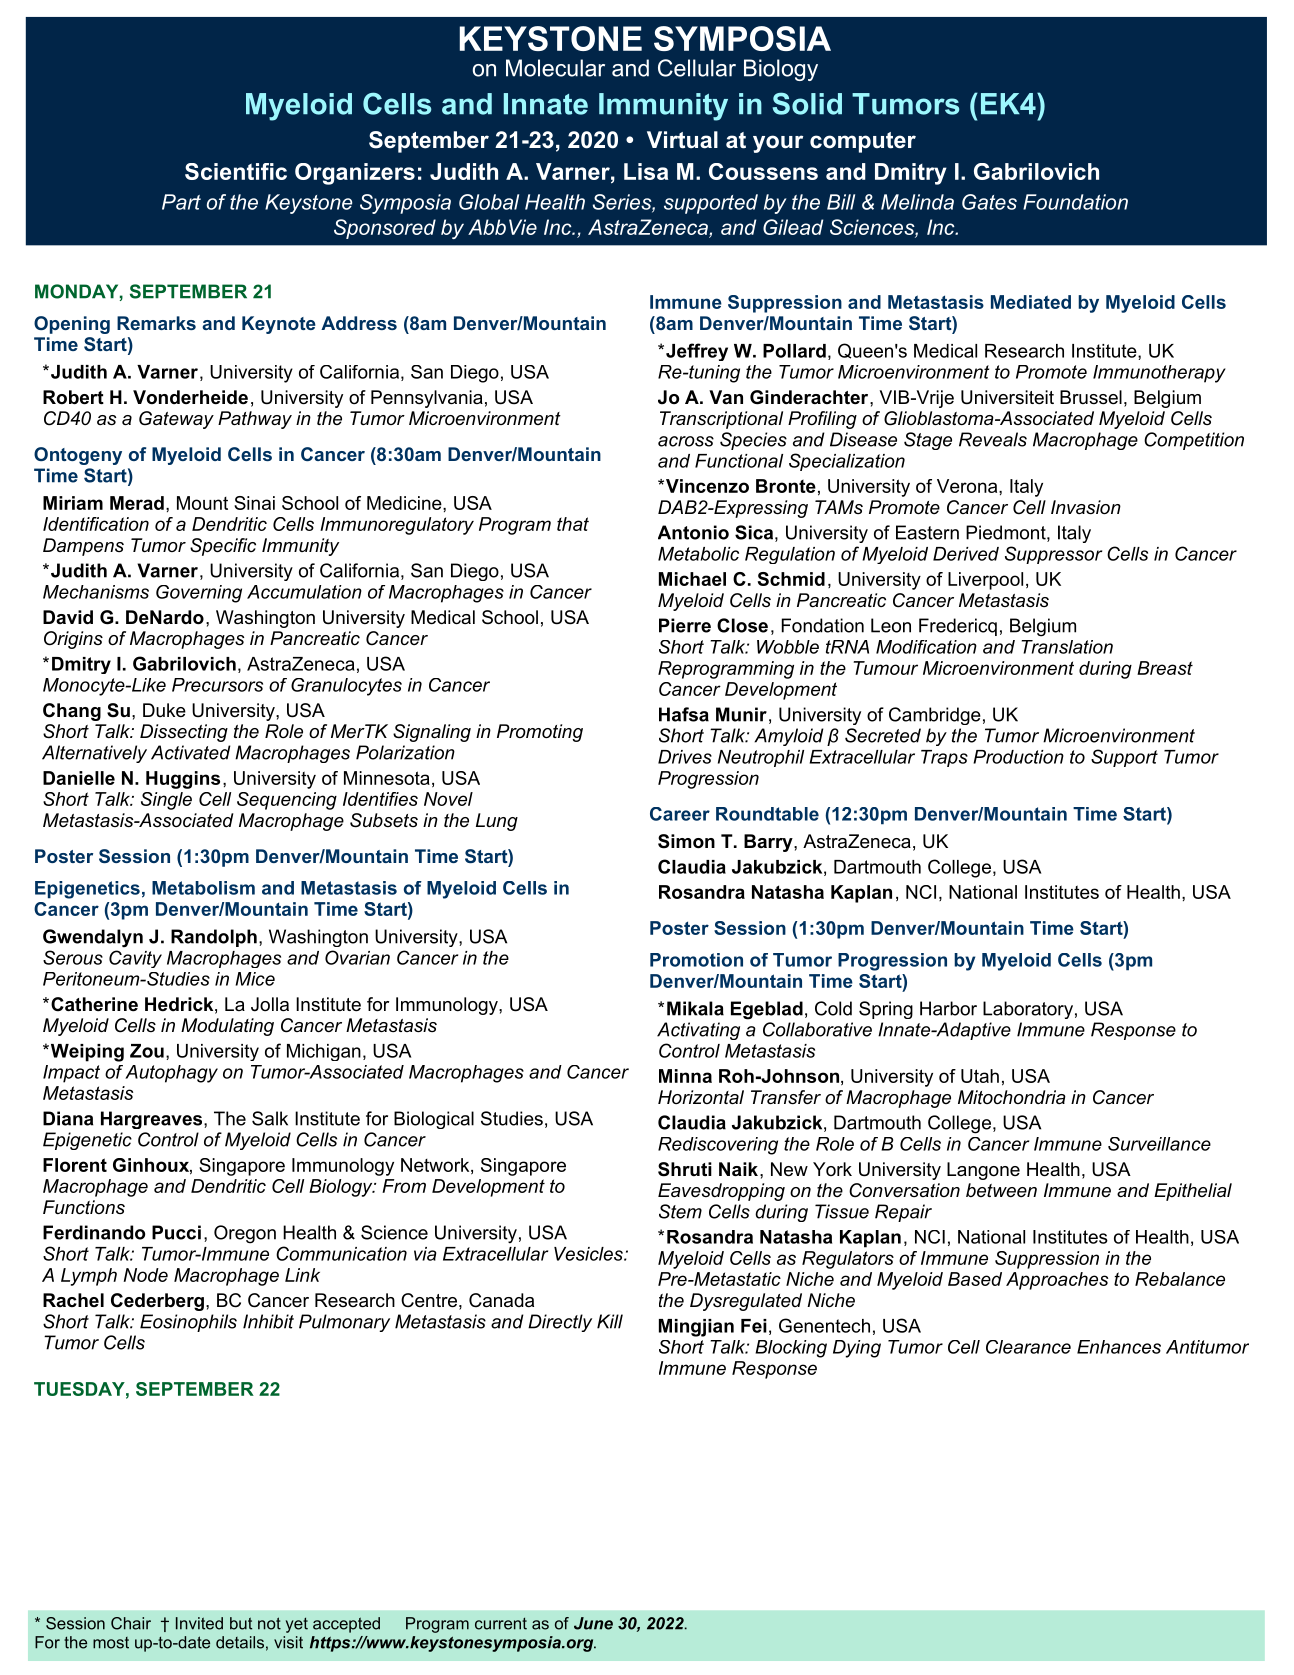 The width and height of the screenshot is (1294, 1675). What do you see at coordinates (685, 625) in the screenshot?
I see `Pierre` at bounding box center [685, 625].
